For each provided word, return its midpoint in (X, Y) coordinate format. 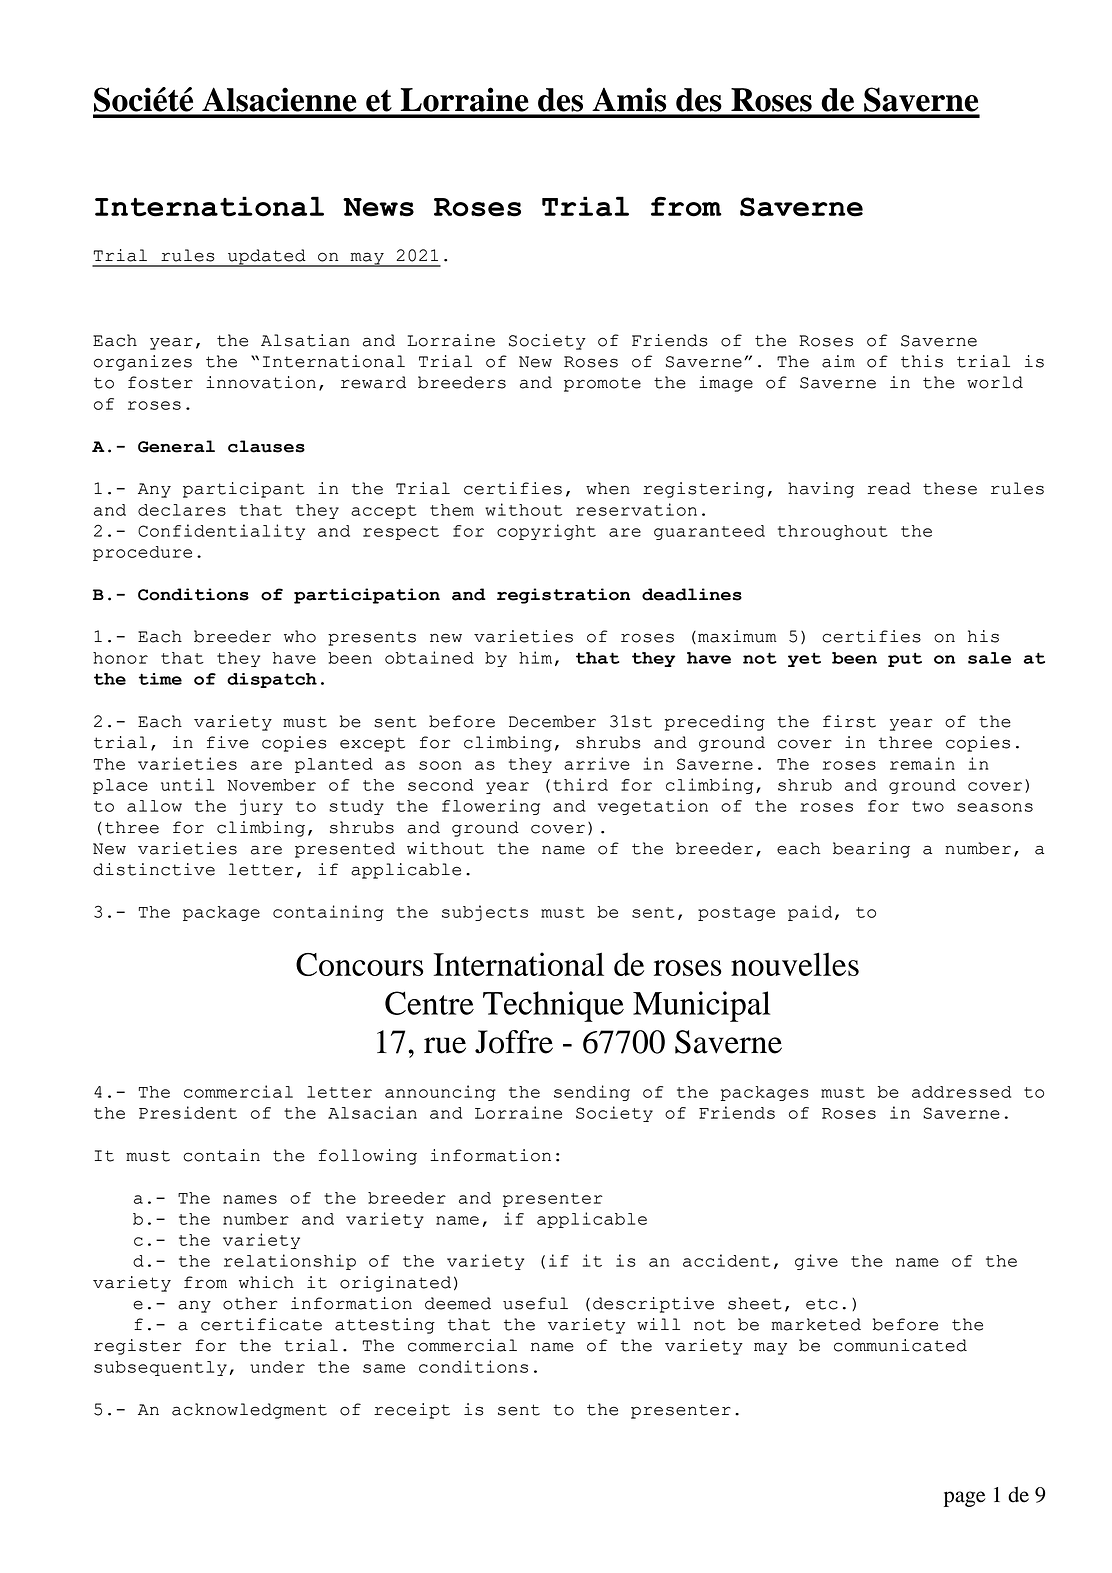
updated (267, 258)
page (964, 1499)
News (378, 207)
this (922, 361)
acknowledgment (249, 1411)
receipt (412, 1411)
